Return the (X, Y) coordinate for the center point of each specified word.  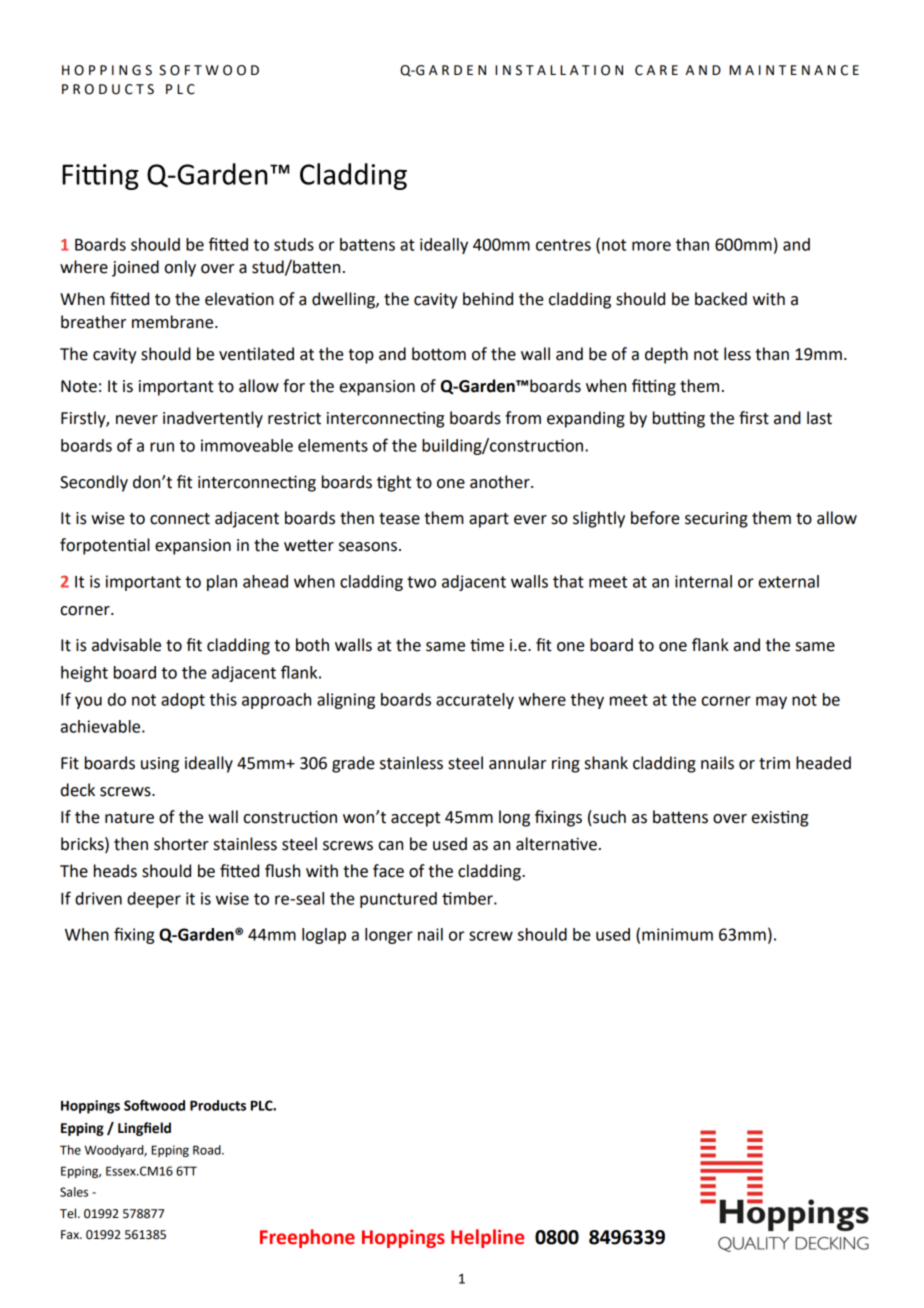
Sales (74, 1192)
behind (488, 299)
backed (721, 299)
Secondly (94, 483)
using (160, 765)
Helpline (487, 1238)
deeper (154, 900)
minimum (677, 934)
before (655, 518)
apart (489, 520)
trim (774, 763)
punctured (398, 900)
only (180, 268)
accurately (475, 701)
